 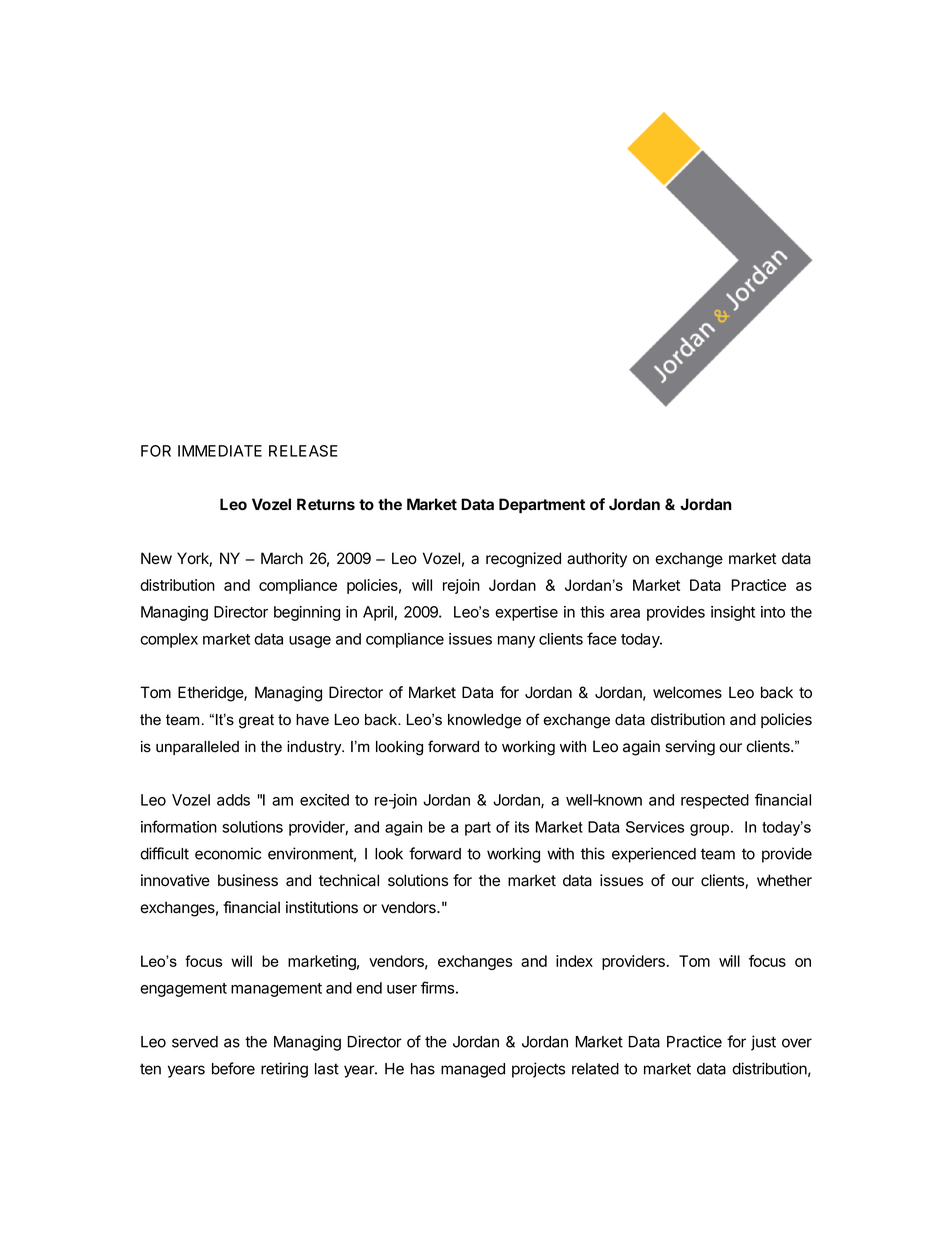 I want to click on IMMEDIATE, so click(x=220, y=451).
